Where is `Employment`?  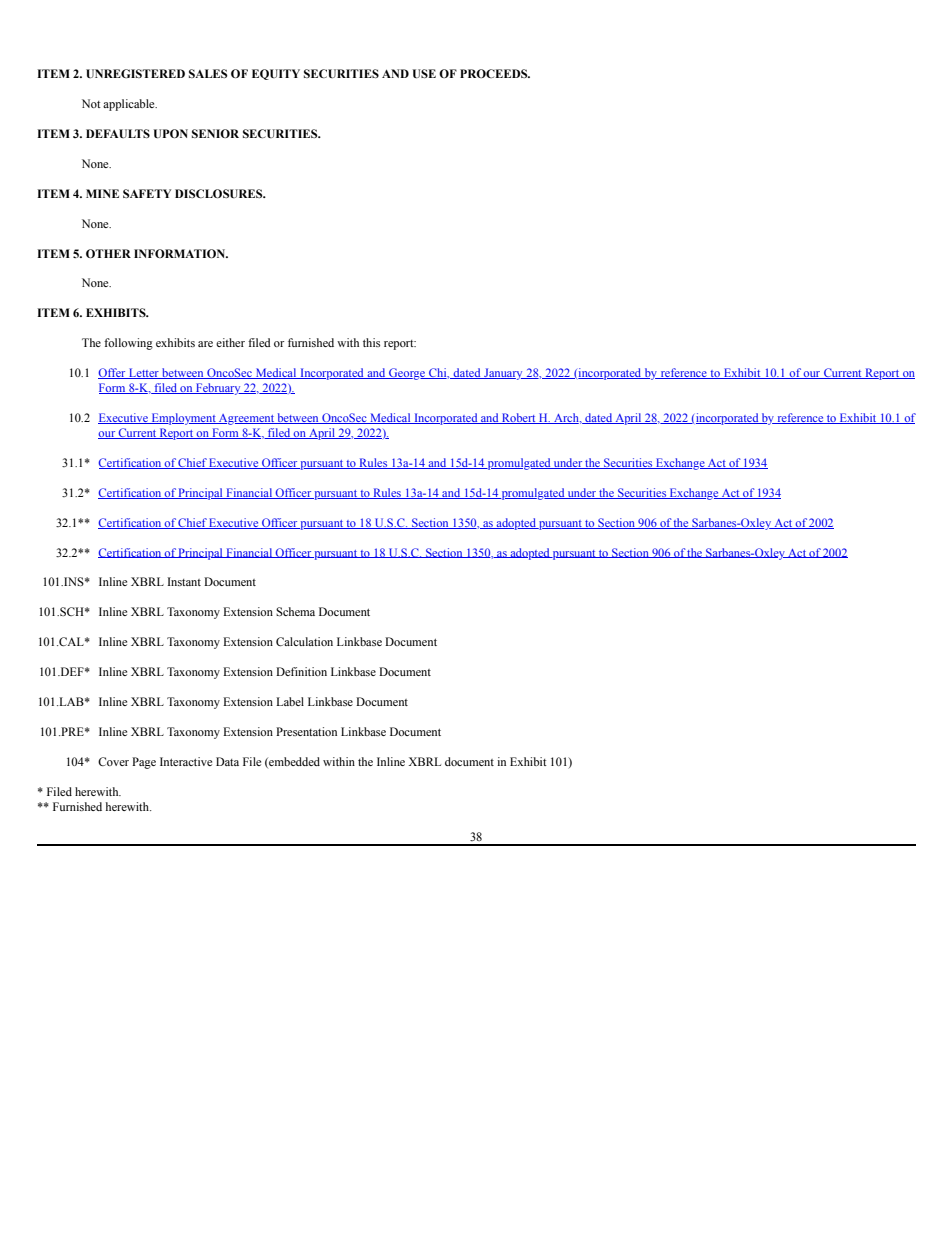 Employment is located at coordinates (183, 419).
